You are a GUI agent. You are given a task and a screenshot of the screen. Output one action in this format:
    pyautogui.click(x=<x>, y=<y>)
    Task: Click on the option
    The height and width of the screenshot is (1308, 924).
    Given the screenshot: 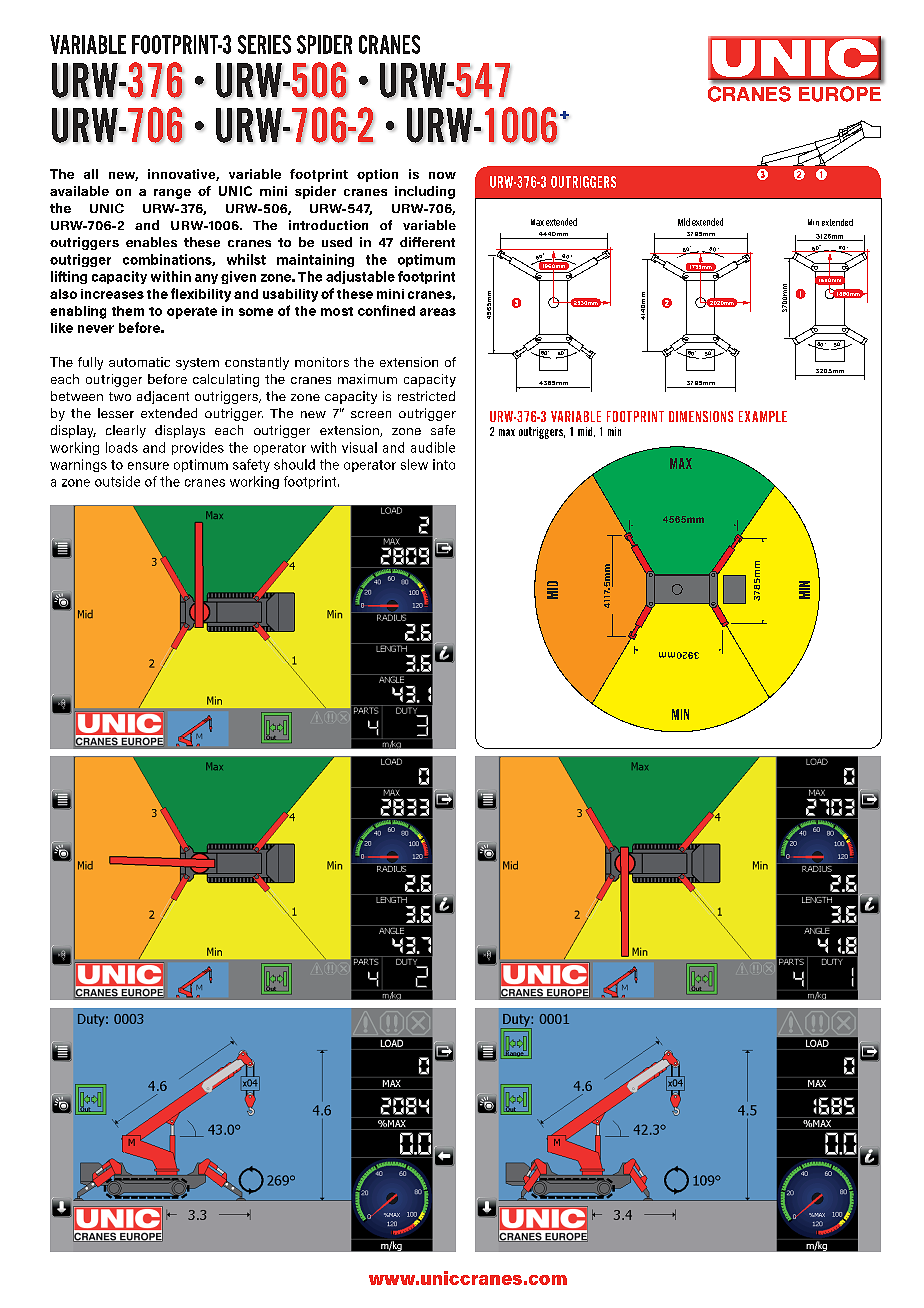 What is the action you would take?
    pyautogui.click(x=377, y=175)
